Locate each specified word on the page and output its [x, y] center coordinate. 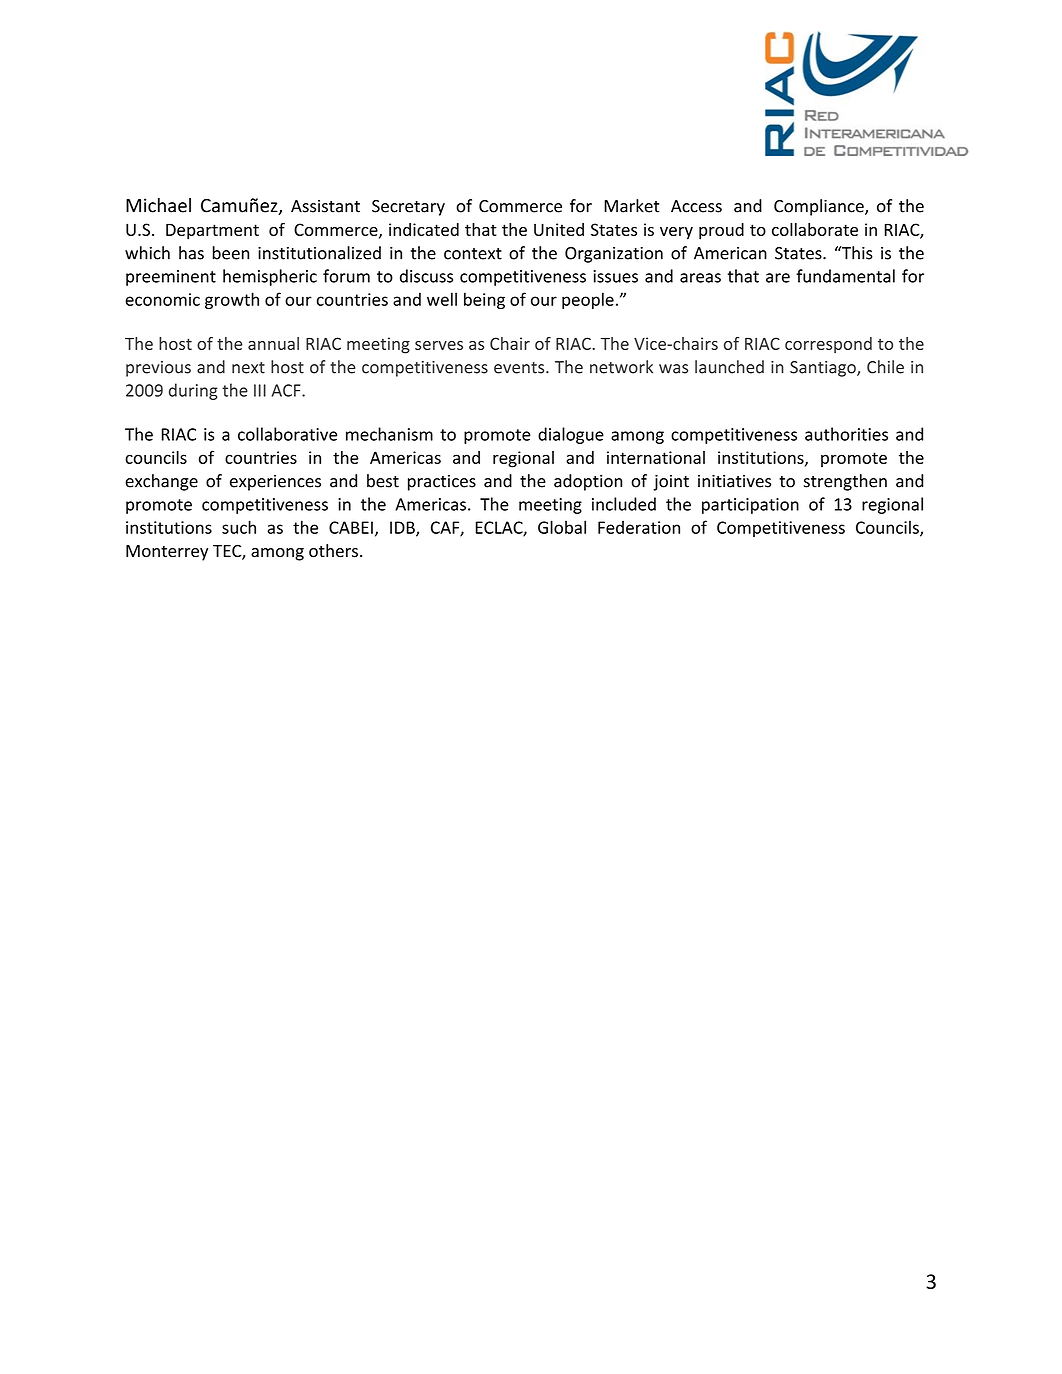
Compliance [820, 207]
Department [212, 231]
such [239, 527]
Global [562, 527]
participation [750, 506]
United [559, 229]
